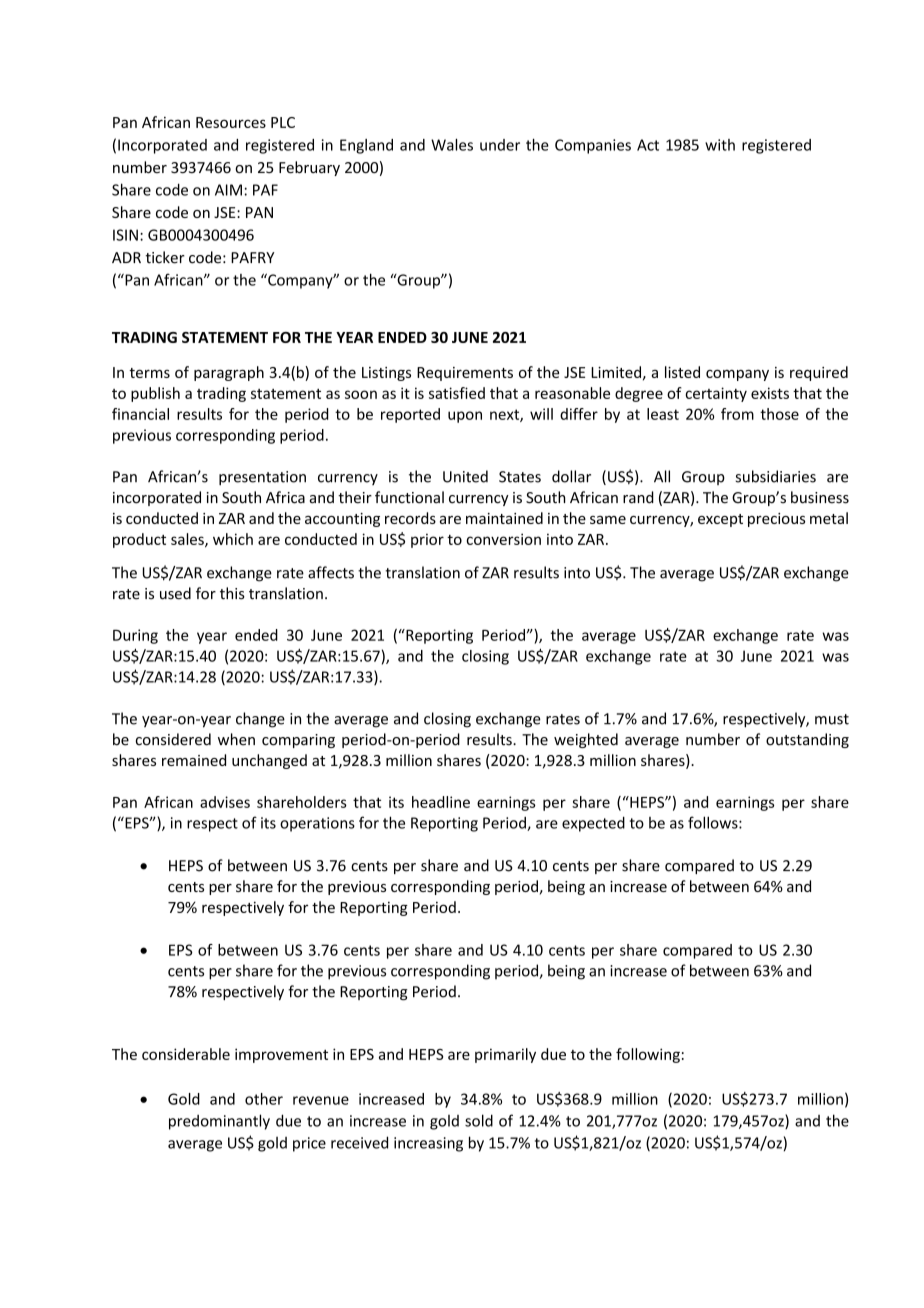  I want to click on must, so click(832, 719).
